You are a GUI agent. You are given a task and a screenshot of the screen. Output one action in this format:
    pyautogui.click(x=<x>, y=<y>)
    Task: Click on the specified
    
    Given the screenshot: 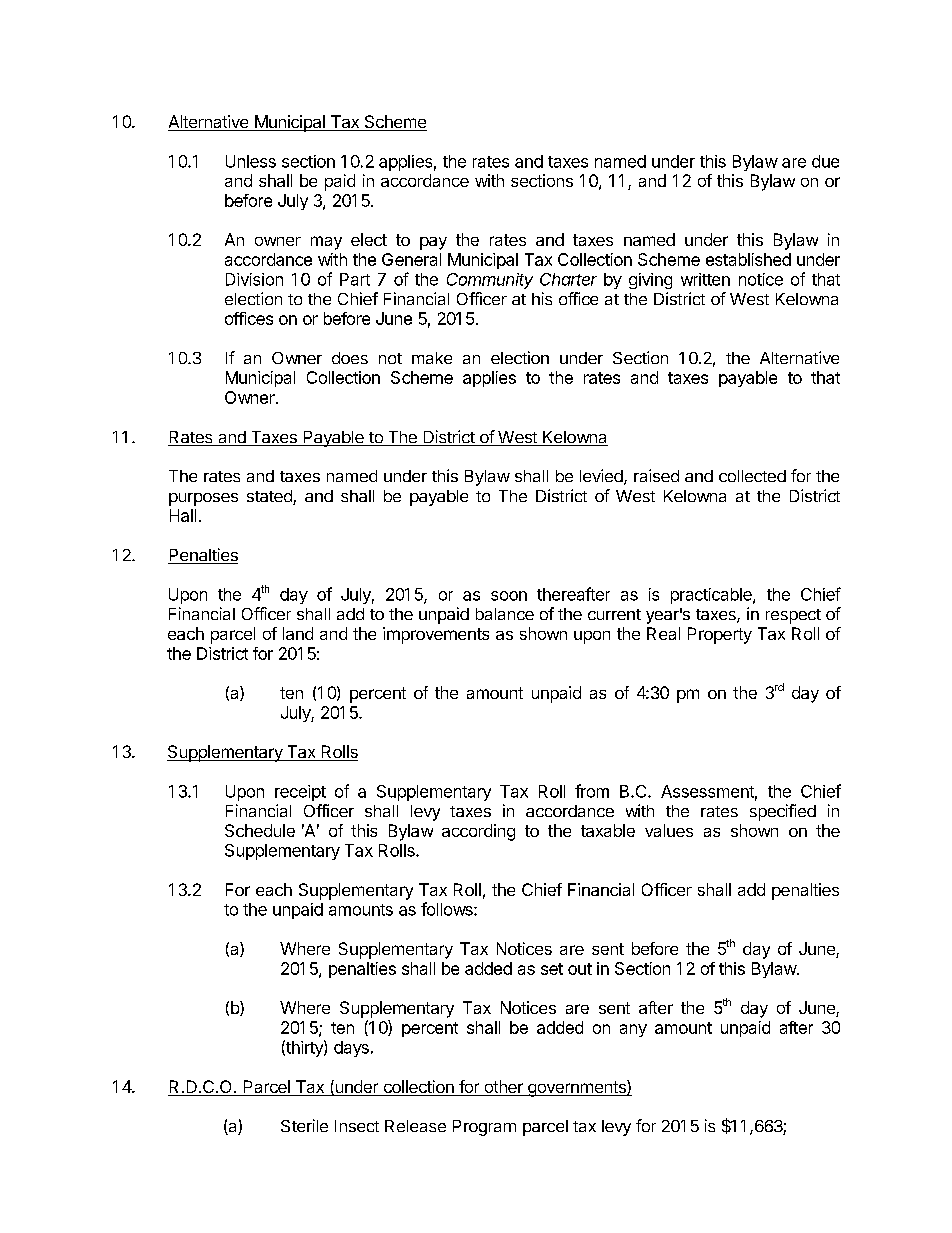 What is the action you would take?
    pyautogui.click(x=783, y=812)
